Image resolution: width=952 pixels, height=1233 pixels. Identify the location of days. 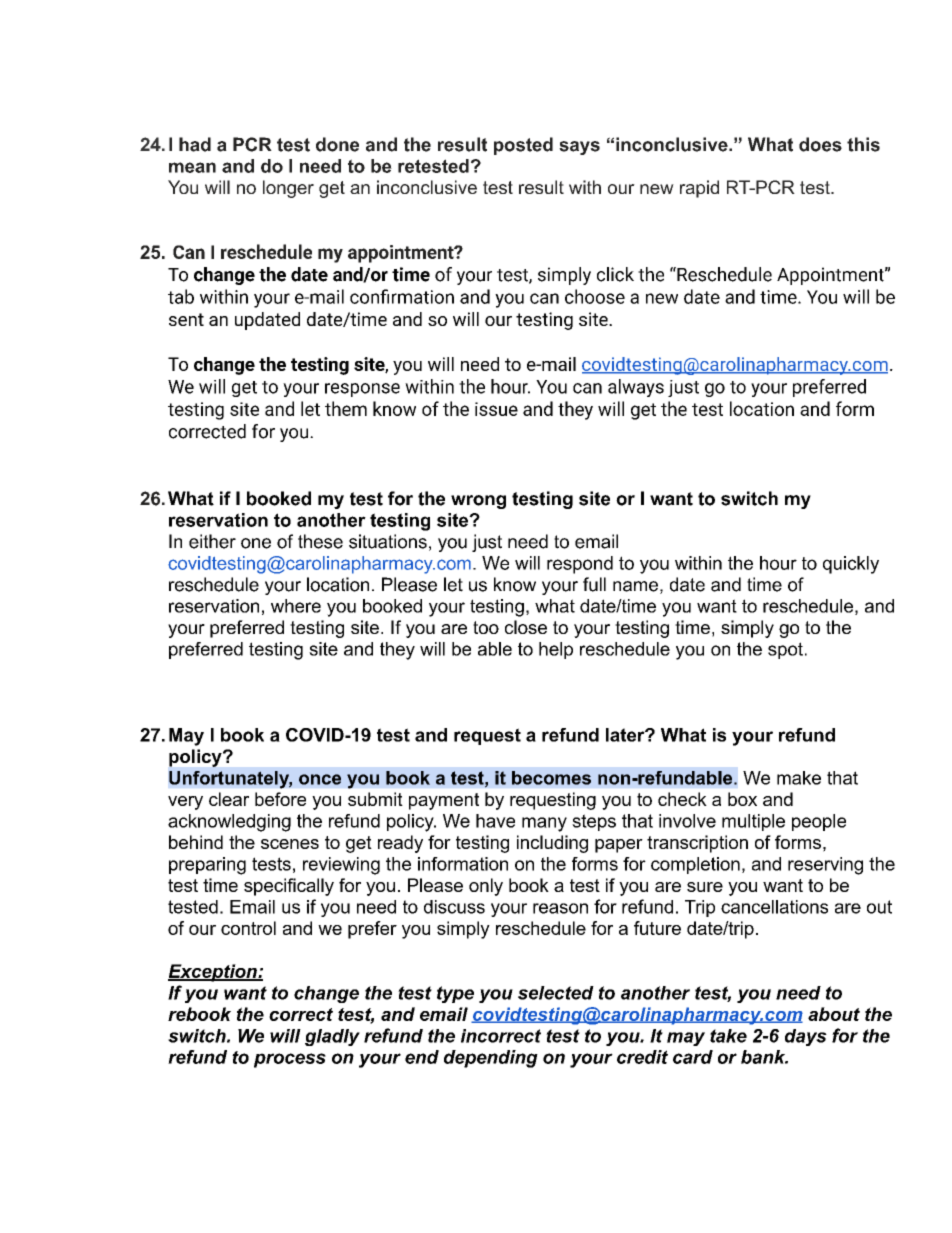
(806, 1037).
